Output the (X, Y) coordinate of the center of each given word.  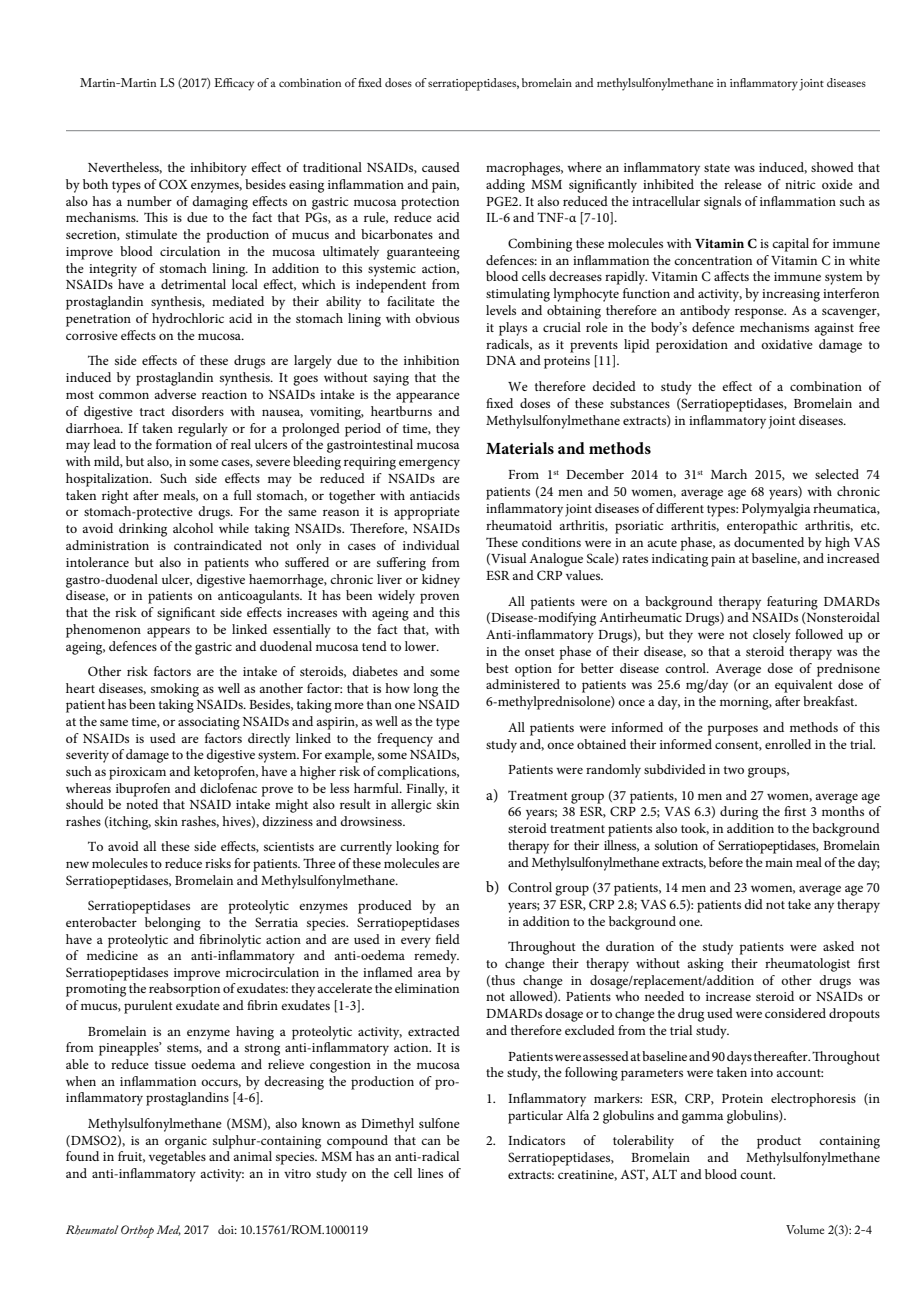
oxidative (787, 344)
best (497, 668)
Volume (805, 1229)
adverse (175, 394)
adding (505, 186)
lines (430, 1173)
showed (832, 167)
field (448, 939)
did (753, 904)
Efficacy (234, 84)
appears (168, 632)
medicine (112, 955)
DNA (501, 360)
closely (772, 636)
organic (186, 1142)
